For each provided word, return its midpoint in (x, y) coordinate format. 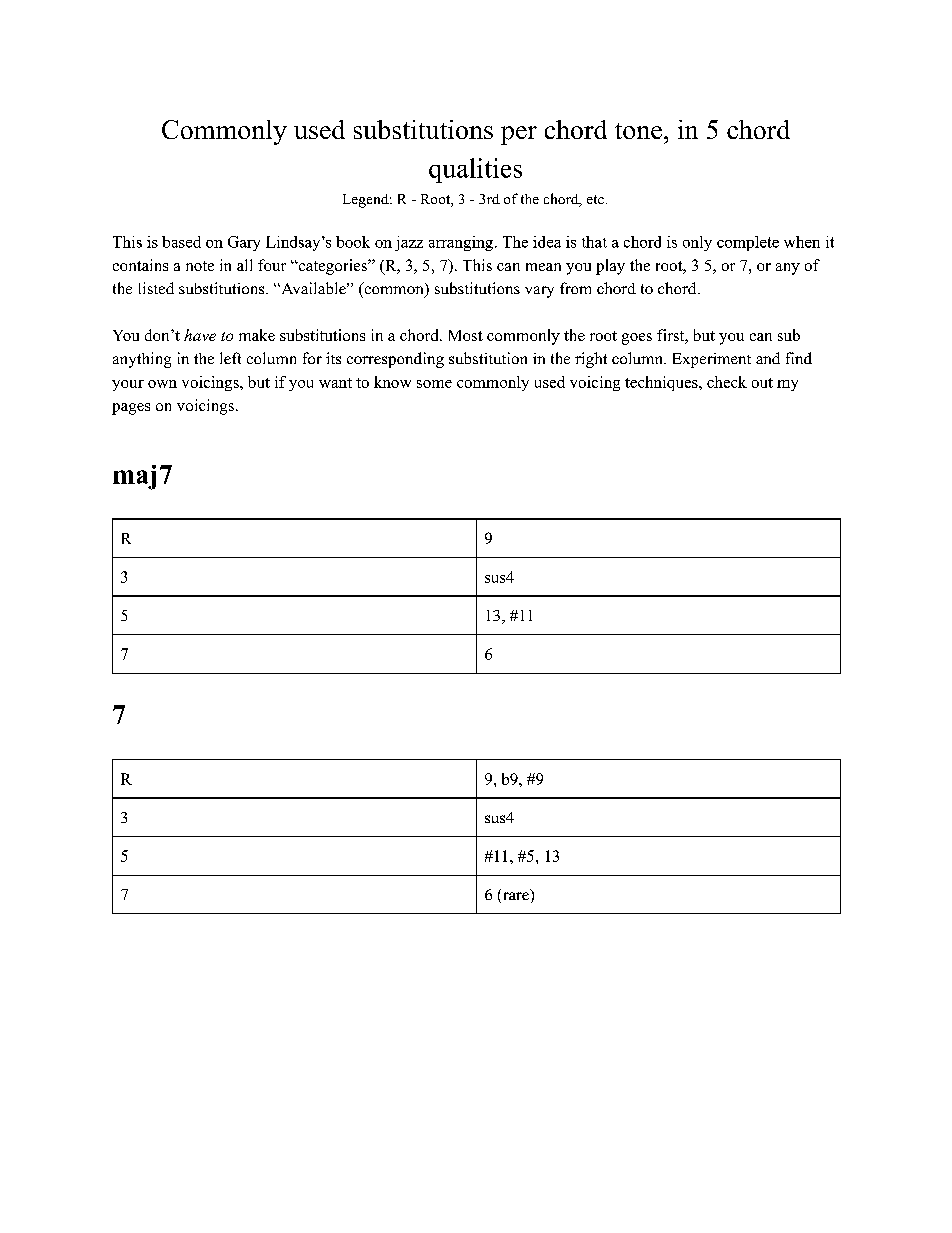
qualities (475, 170)
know (392, 382)
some (434, 384)
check (727, 382)
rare (514, 897)
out (762, 383)
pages (131, 409)
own (162, 384)
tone (638, 131)
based (181, 242)
